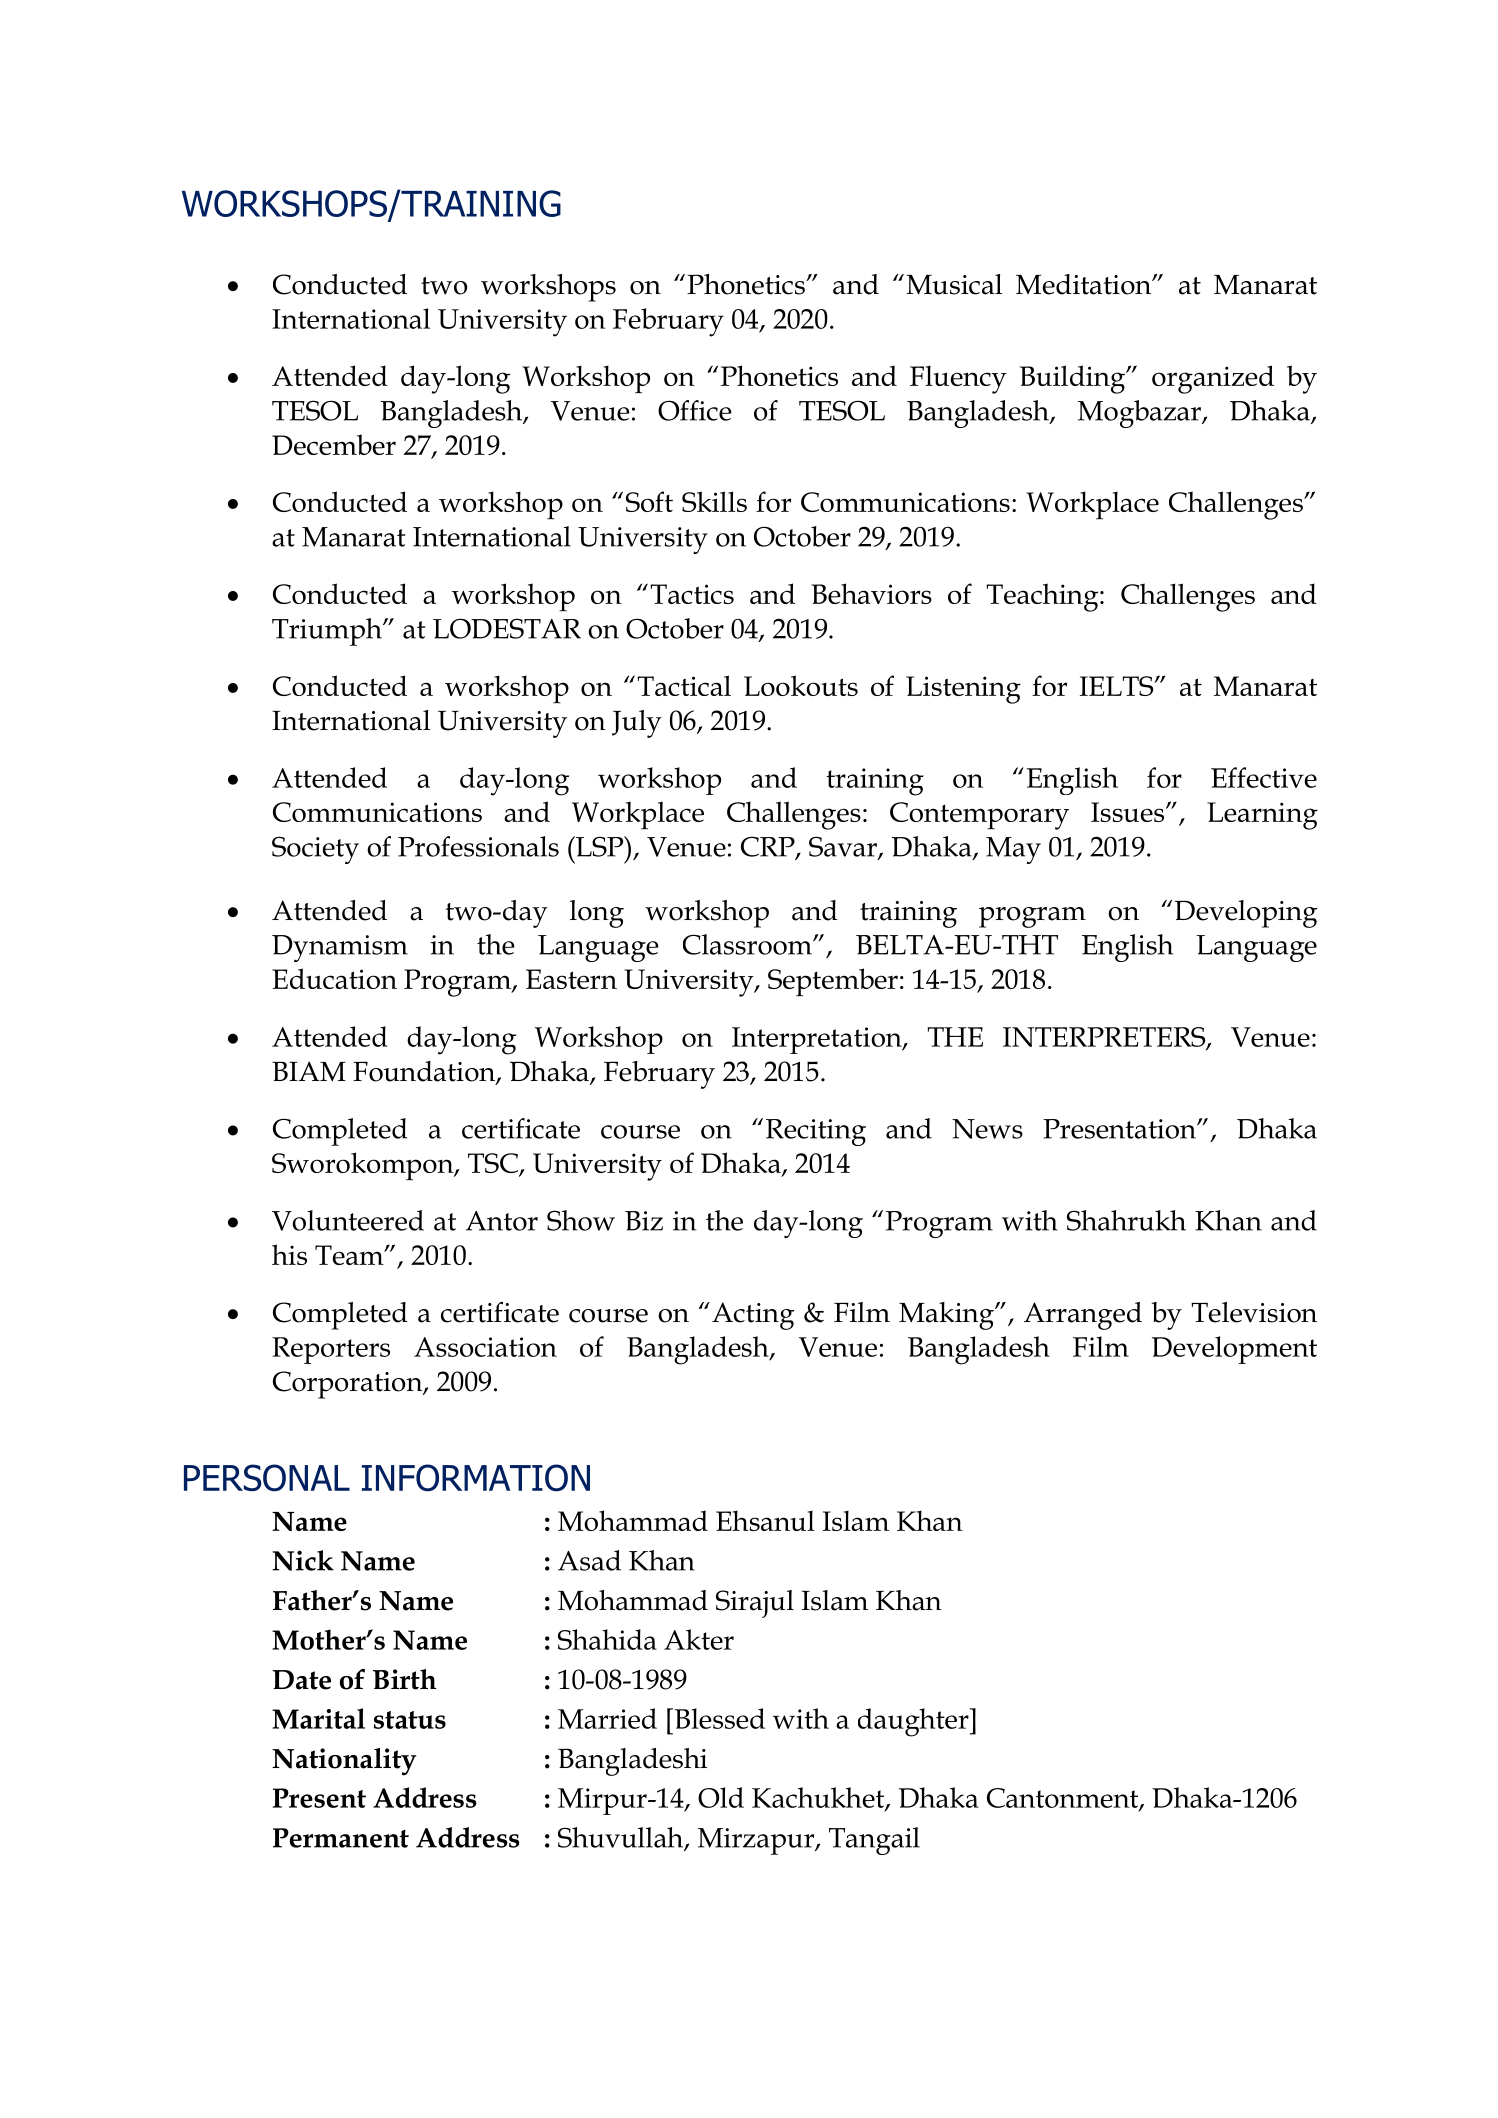 This image has width=1498, height=2118. What do you see at coordinates (334, 978) in the image?
I see `Education` at bounding box center [334, 978].
